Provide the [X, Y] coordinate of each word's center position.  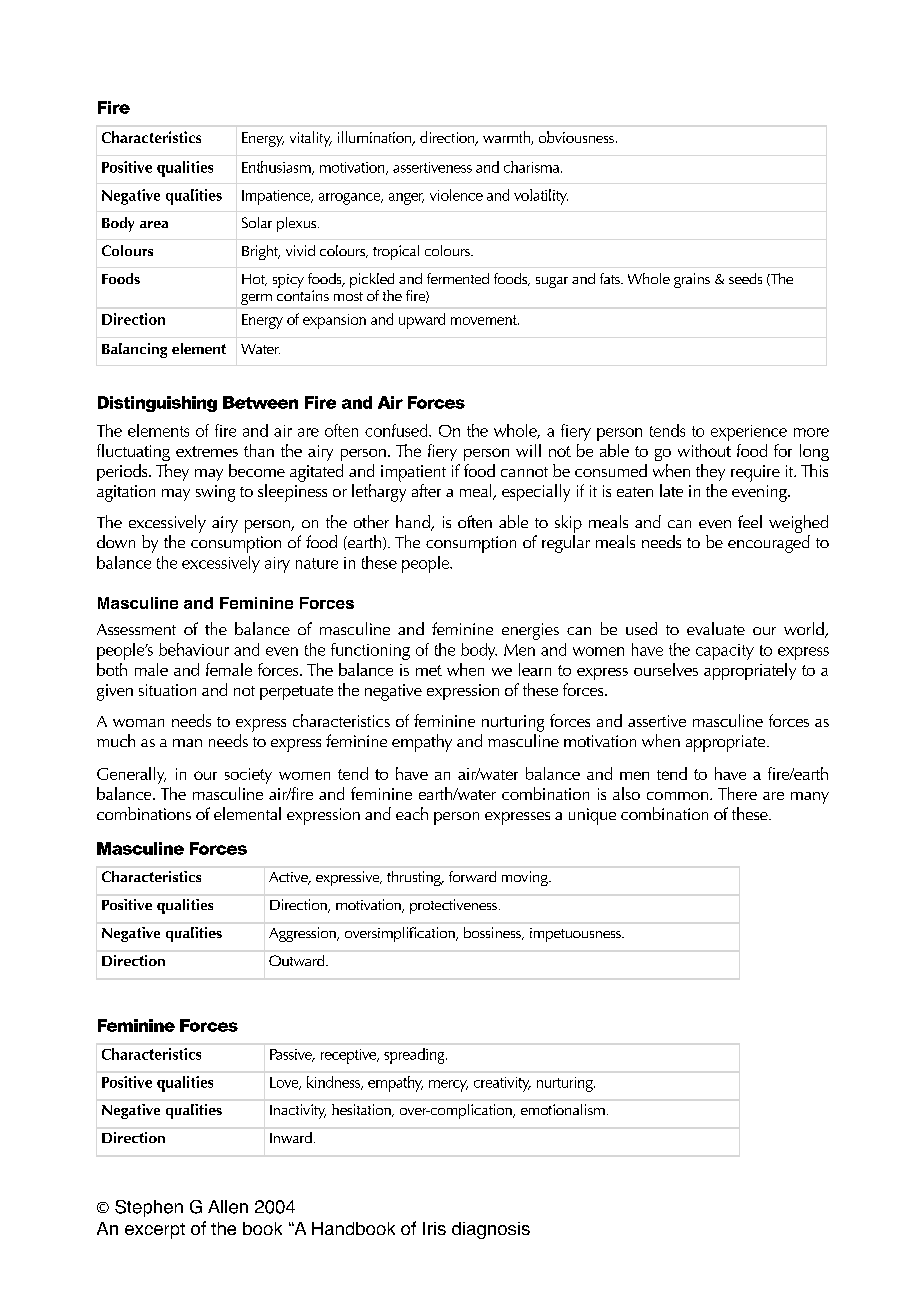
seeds [745, 278]
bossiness [493, 933]
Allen [228, 1207]
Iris [434, 1228]
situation [167, 690]
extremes [207, 451]
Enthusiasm [277, 168]
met [429, 670]
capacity [725, 652]
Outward [298, 960]
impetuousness [576, 935]
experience [749, 433]
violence [456, 195]
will [528, 450]
